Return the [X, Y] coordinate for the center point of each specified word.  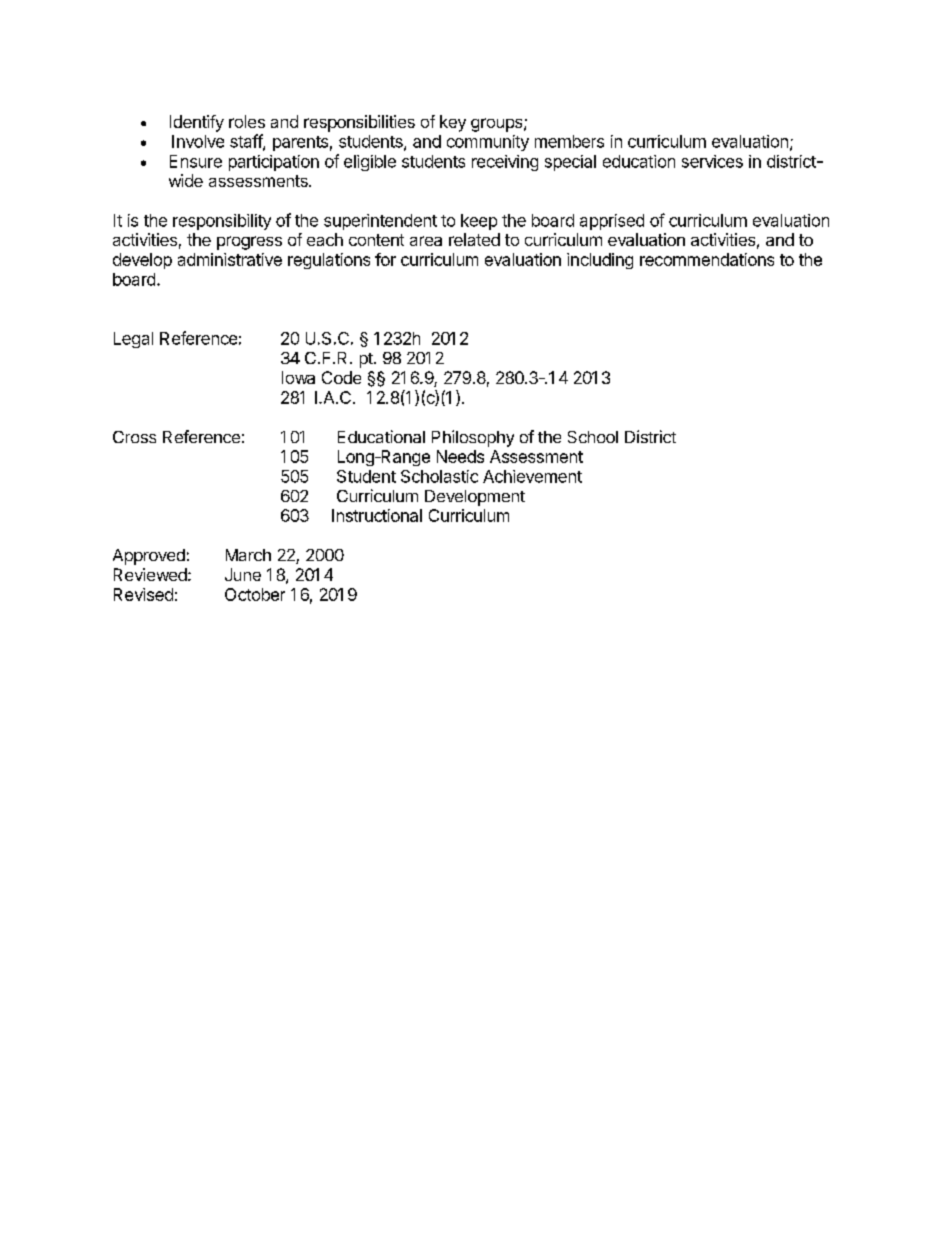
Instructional [377, 515]
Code [341, 377]
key [453, 123]
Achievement [532, 476]
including [600, 261]
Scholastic [439, 476]
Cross [134, 437]
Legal [133, 340]
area [426, 241]
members [569, 141]
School [593, 437]
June [243, 574]
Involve [198, 141]
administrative [230, 259]
